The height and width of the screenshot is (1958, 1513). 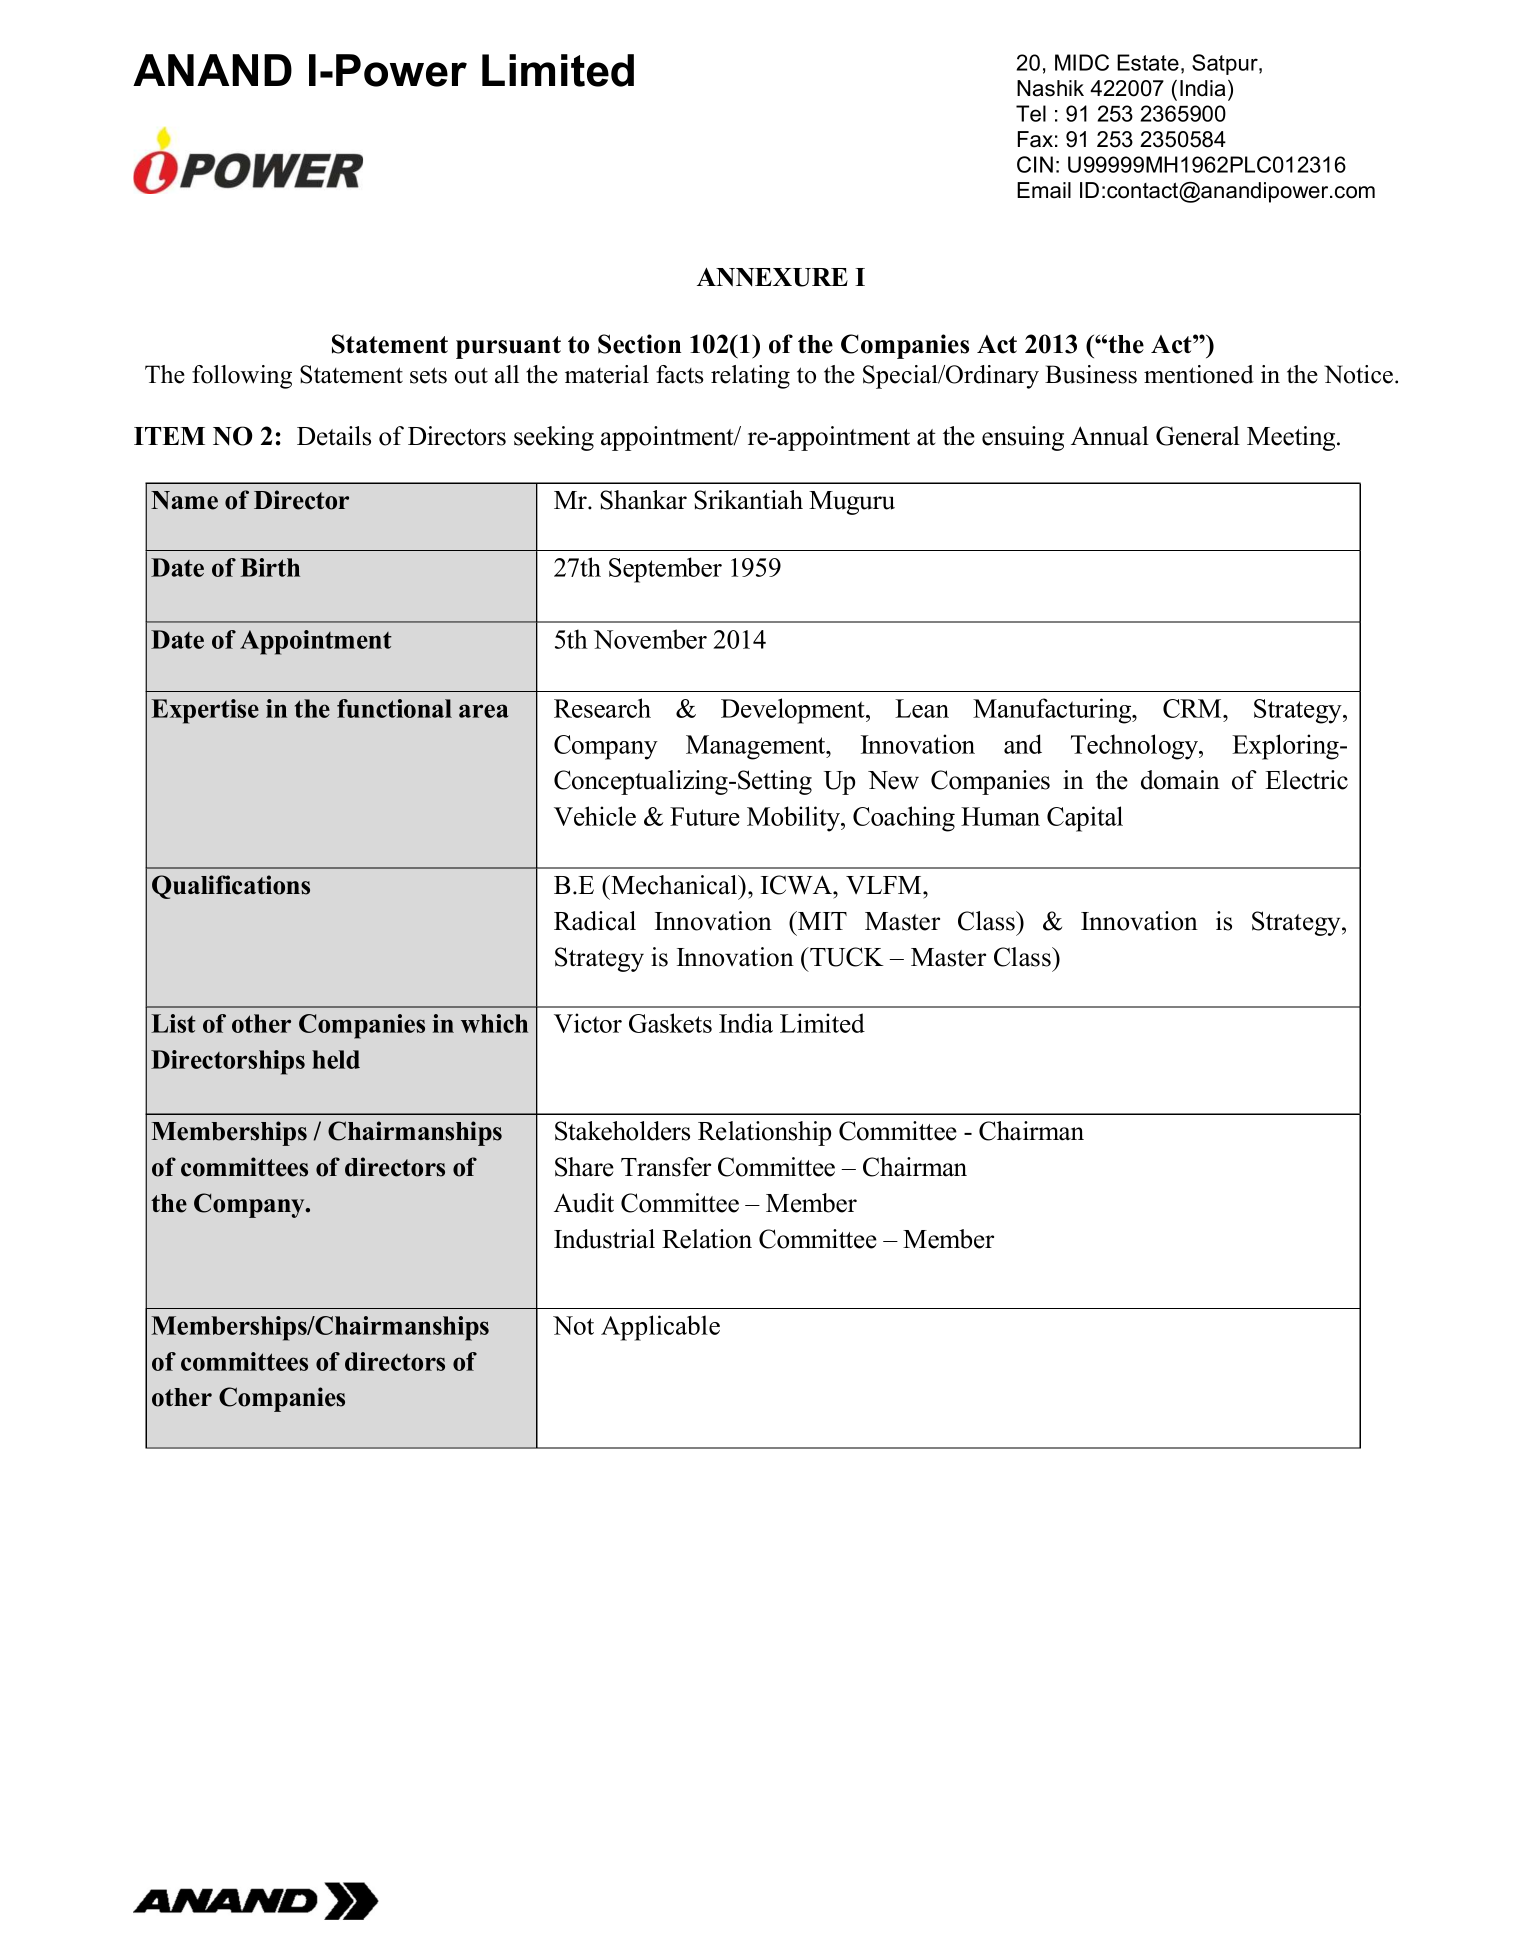 I want to click on relating, so click(x=750, y=377).
